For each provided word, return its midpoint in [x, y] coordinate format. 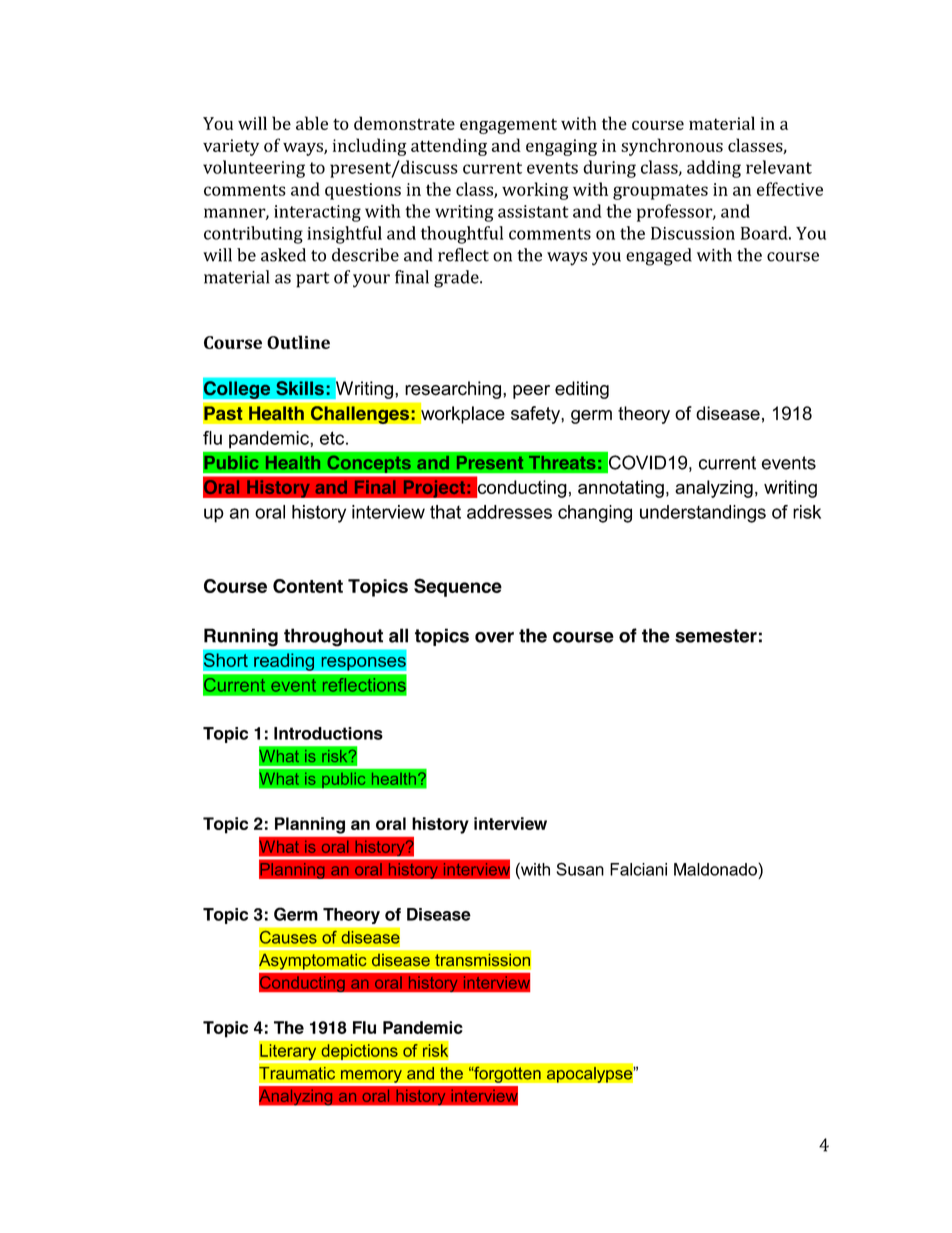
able [312, 123]
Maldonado [716, 869]
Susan [580, 869]
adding [714, 169]
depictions [359, 1052]
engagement [508, 126]
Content [308, 586]
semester [716, 636]
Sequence [458, 587]
